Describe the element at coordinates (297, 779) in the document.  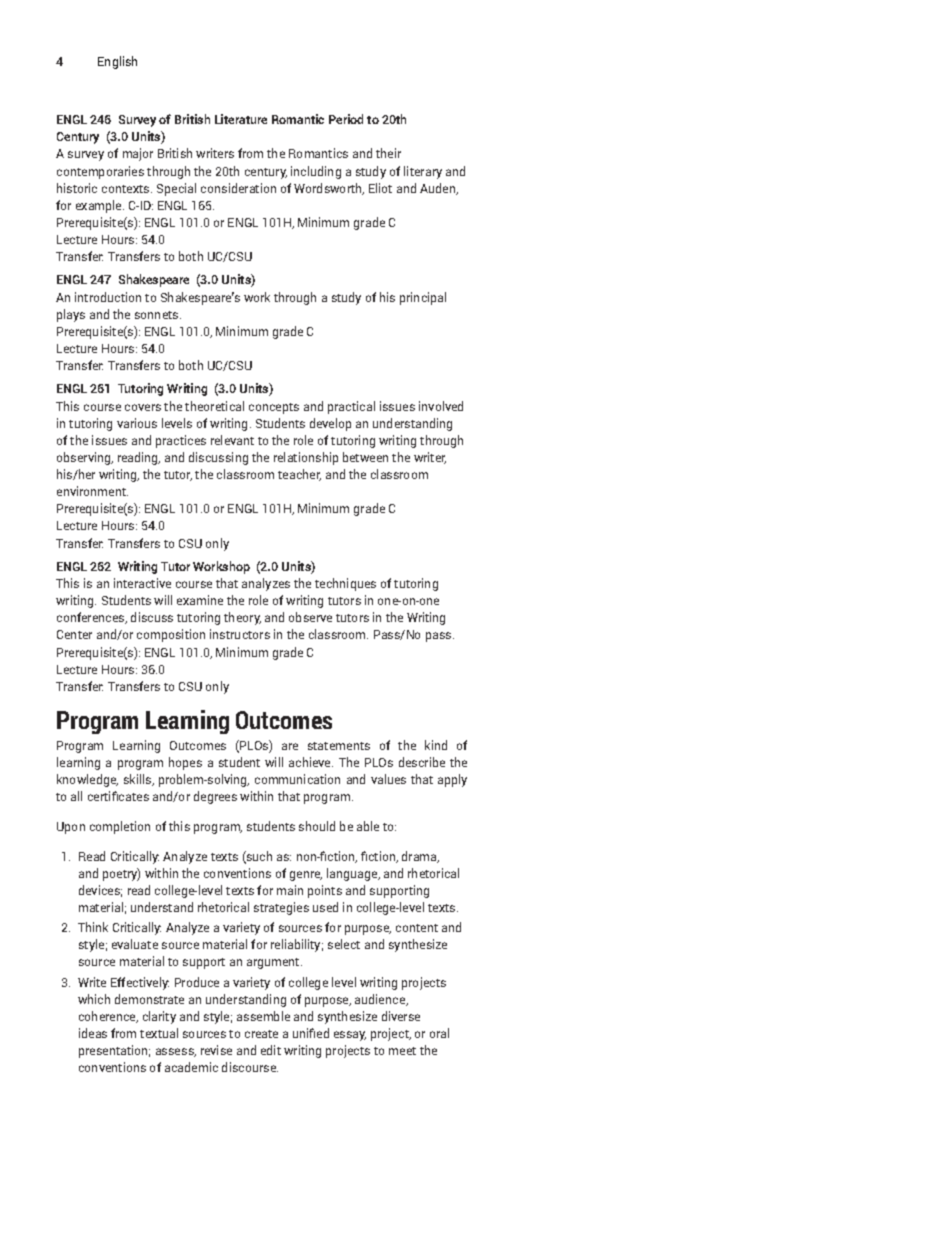
I see `communication` at that location.
